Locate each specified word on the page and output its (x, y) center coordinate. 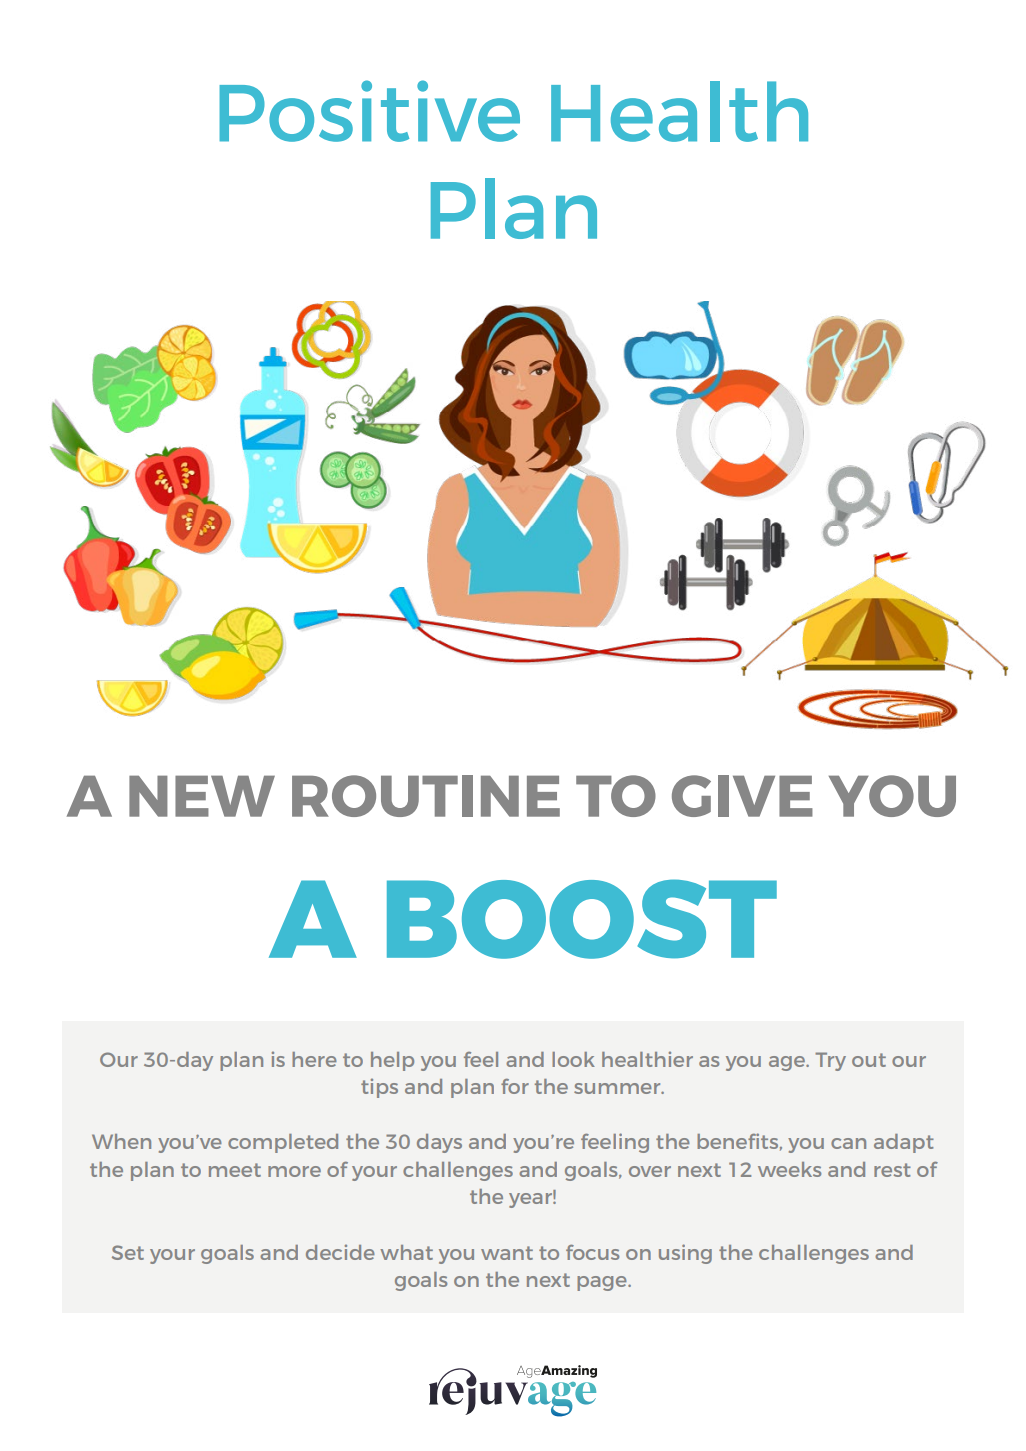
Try (830, 1061)
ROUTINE (426, 796)
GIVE (742, 796)
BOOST (582, 919)
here (314, 1059)
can (848, 1143)
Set (128, 1252)
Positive (369, 111)
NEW (202, 796)
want (507, 1253)
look (573, 1059)
